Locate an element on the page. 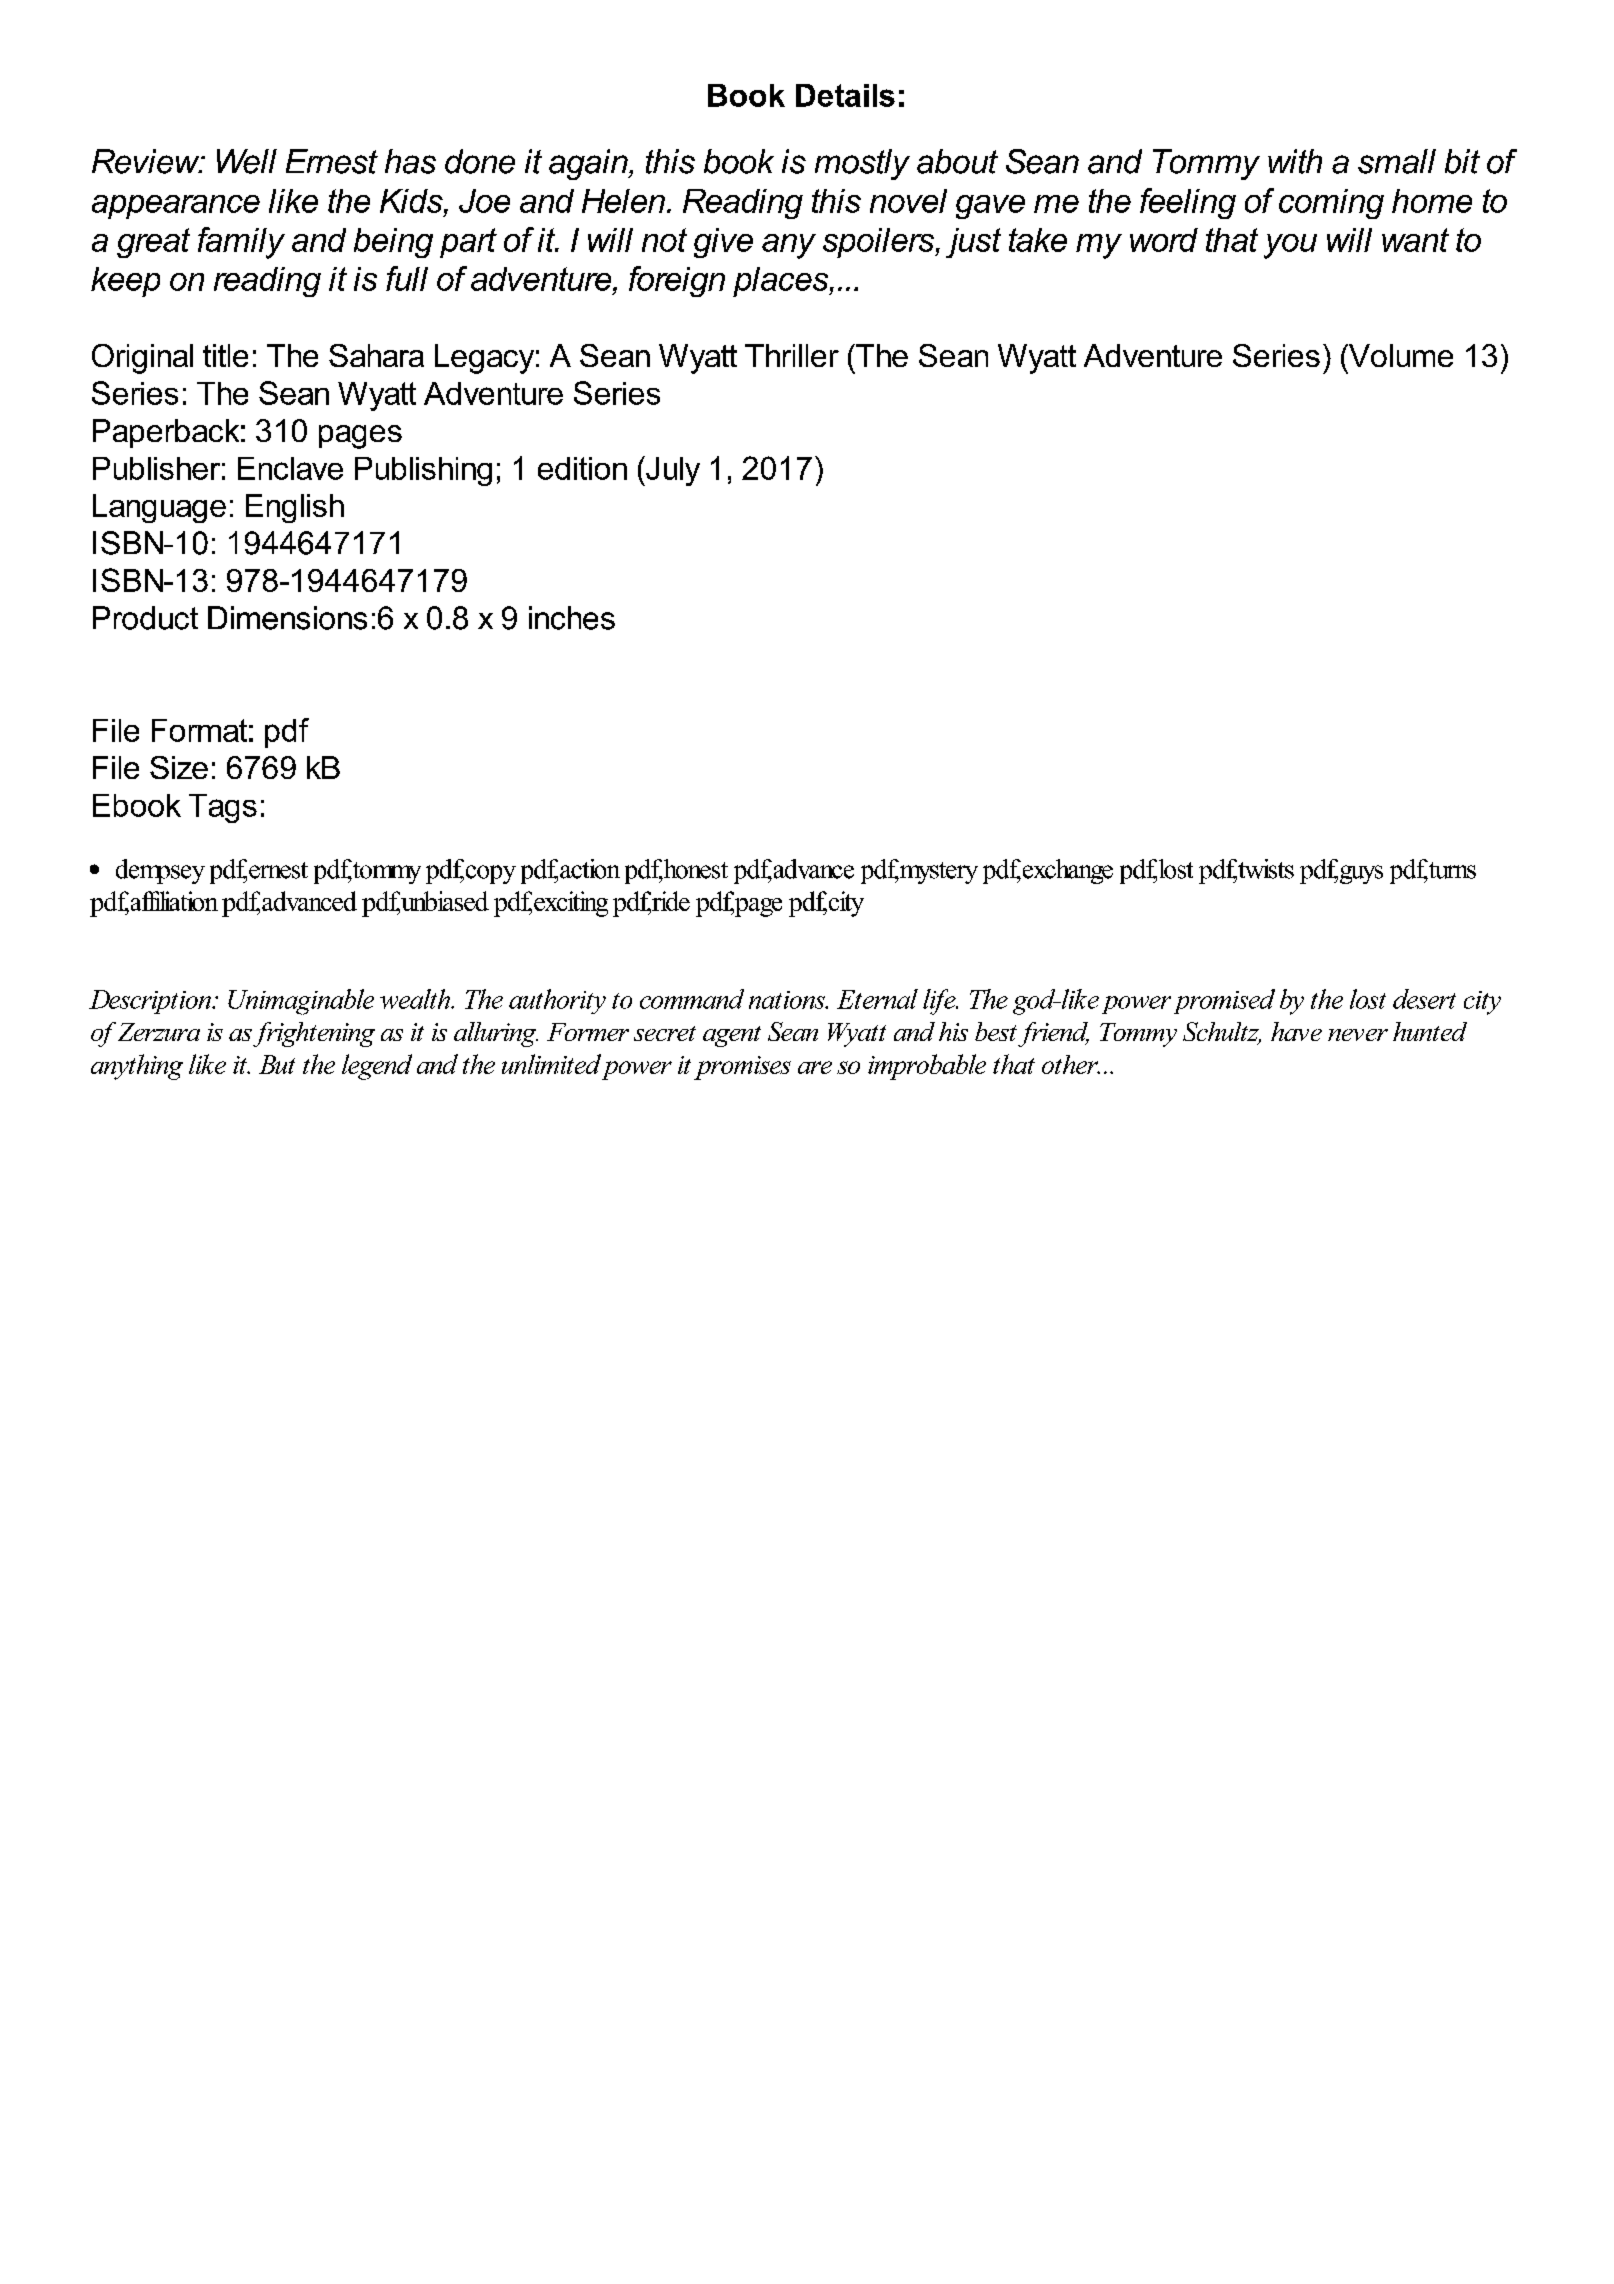 This page has height=2284, width=1614. Tags is located at coordinates (223, 808).
